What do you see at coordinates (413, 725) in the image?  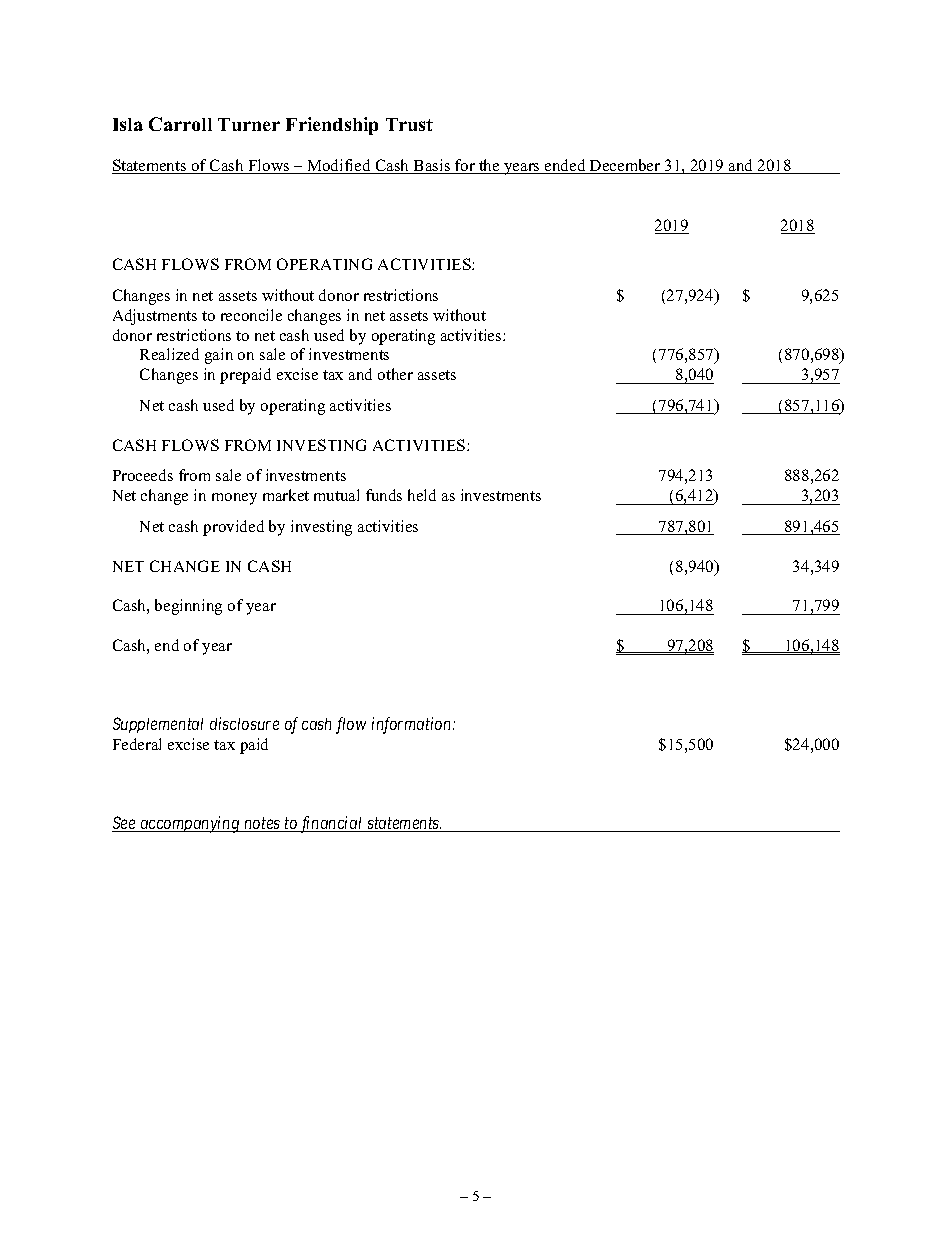 I see `information` at bounding box center [413, 725].
